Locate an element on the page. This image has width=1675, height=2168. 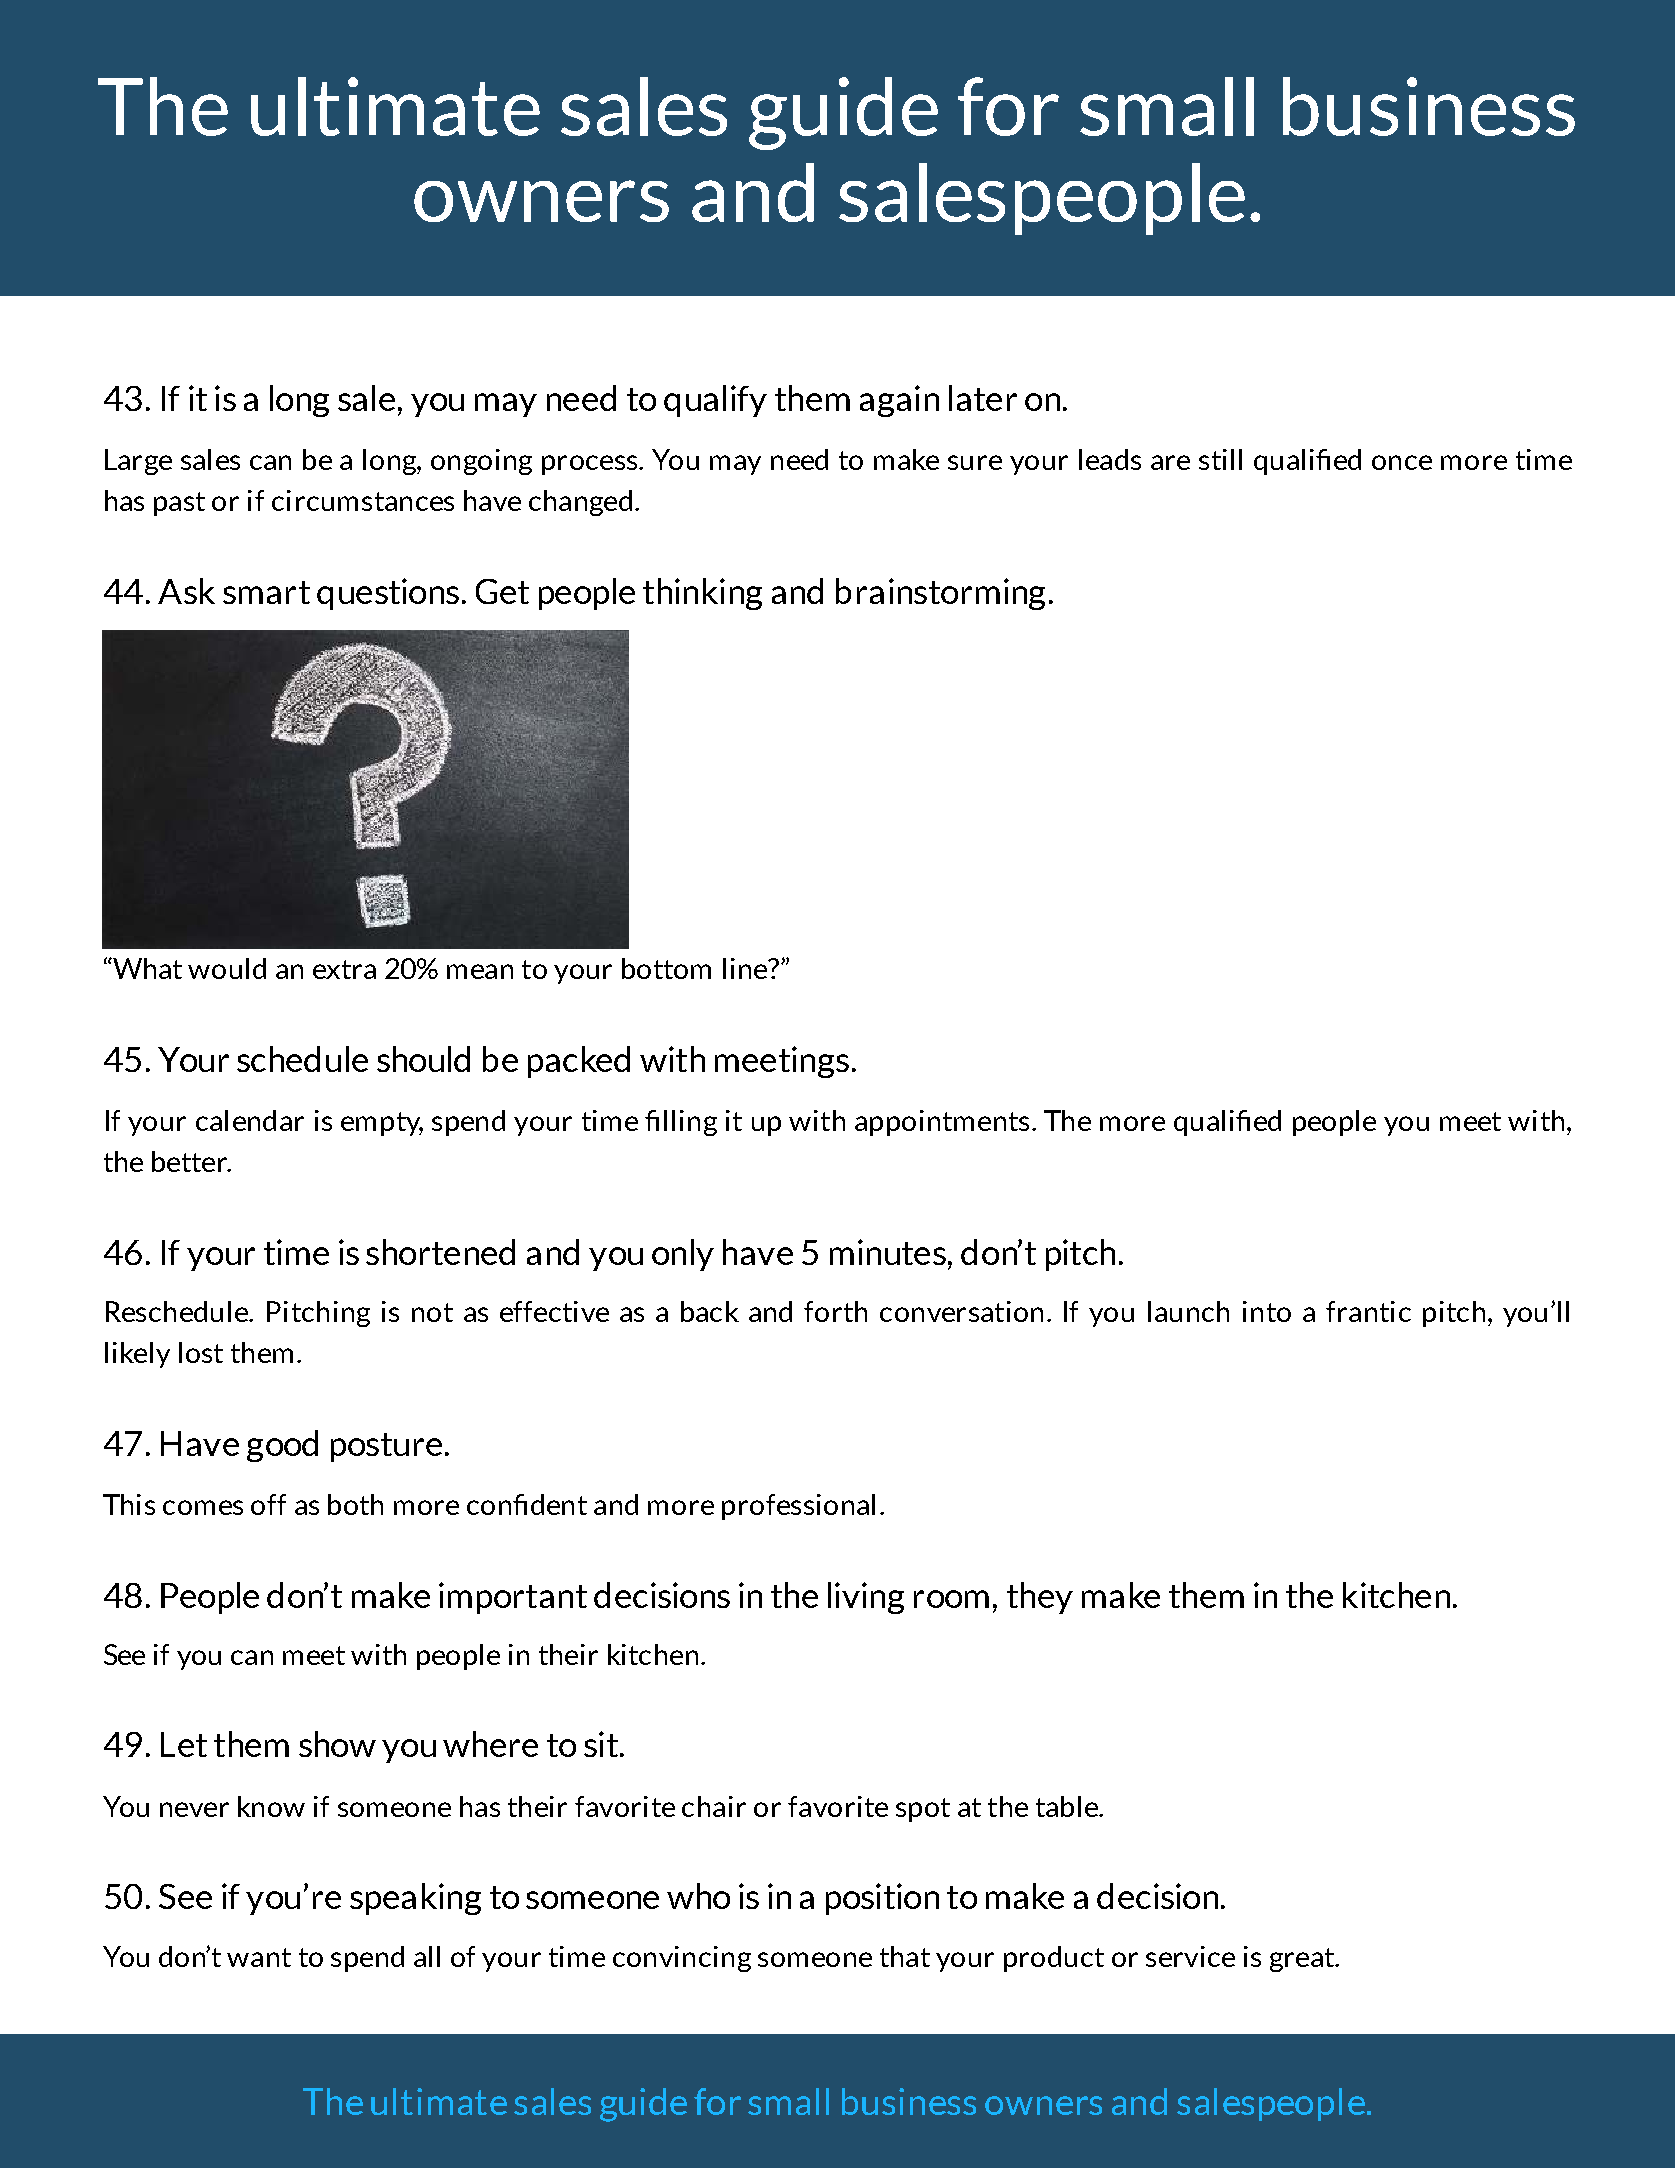
want is located at coordinates (259, 1957).
